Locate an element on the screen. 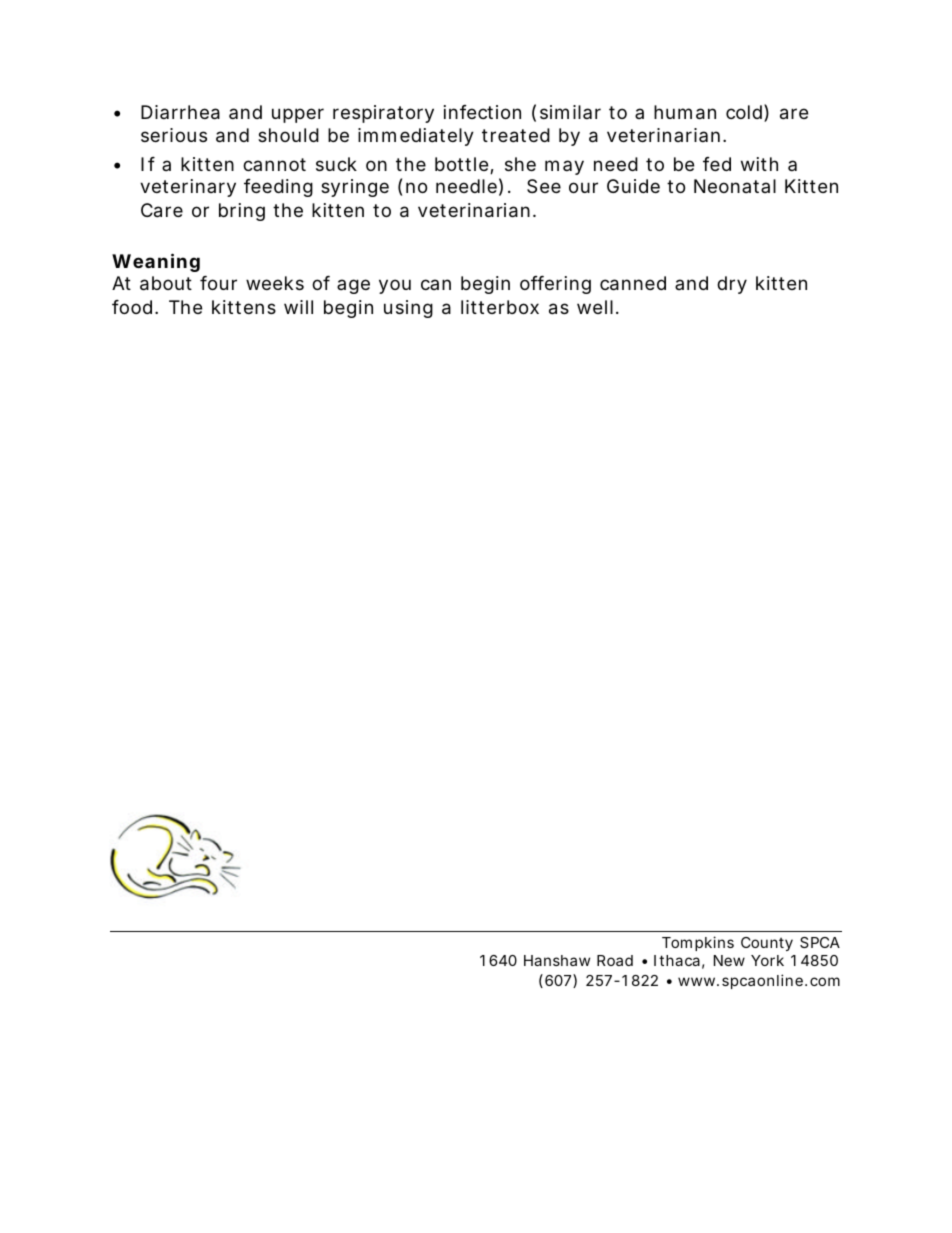 The height and width of the screenshot is (1233, 952). immediately is located at coordinates (416, 137).
